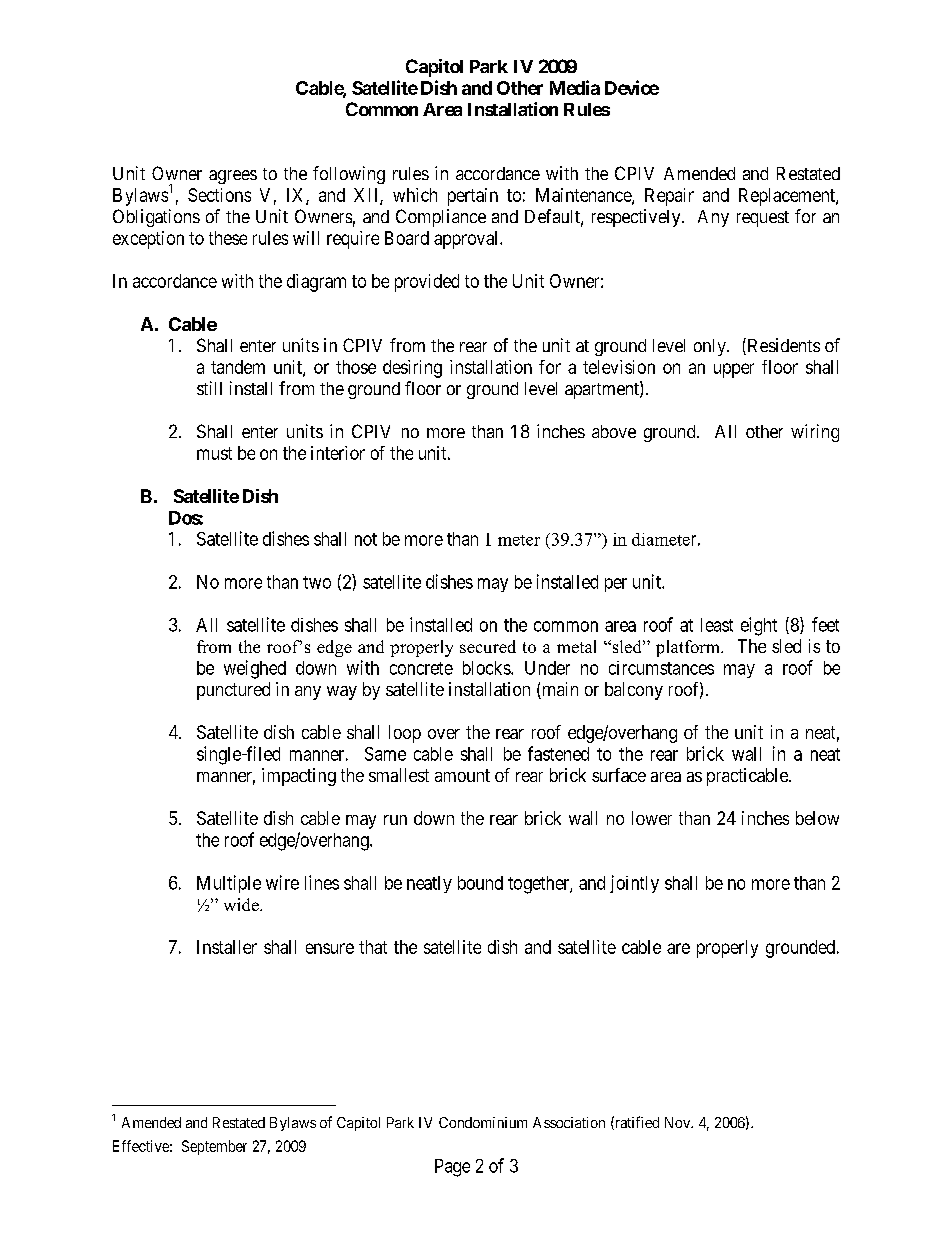 Image resolution: width=952 pixels, height=1233 pixels. What do you see at coordinates (214, 1147) in the screenshot?
I see `September` at bounding box center [214, 1147].
